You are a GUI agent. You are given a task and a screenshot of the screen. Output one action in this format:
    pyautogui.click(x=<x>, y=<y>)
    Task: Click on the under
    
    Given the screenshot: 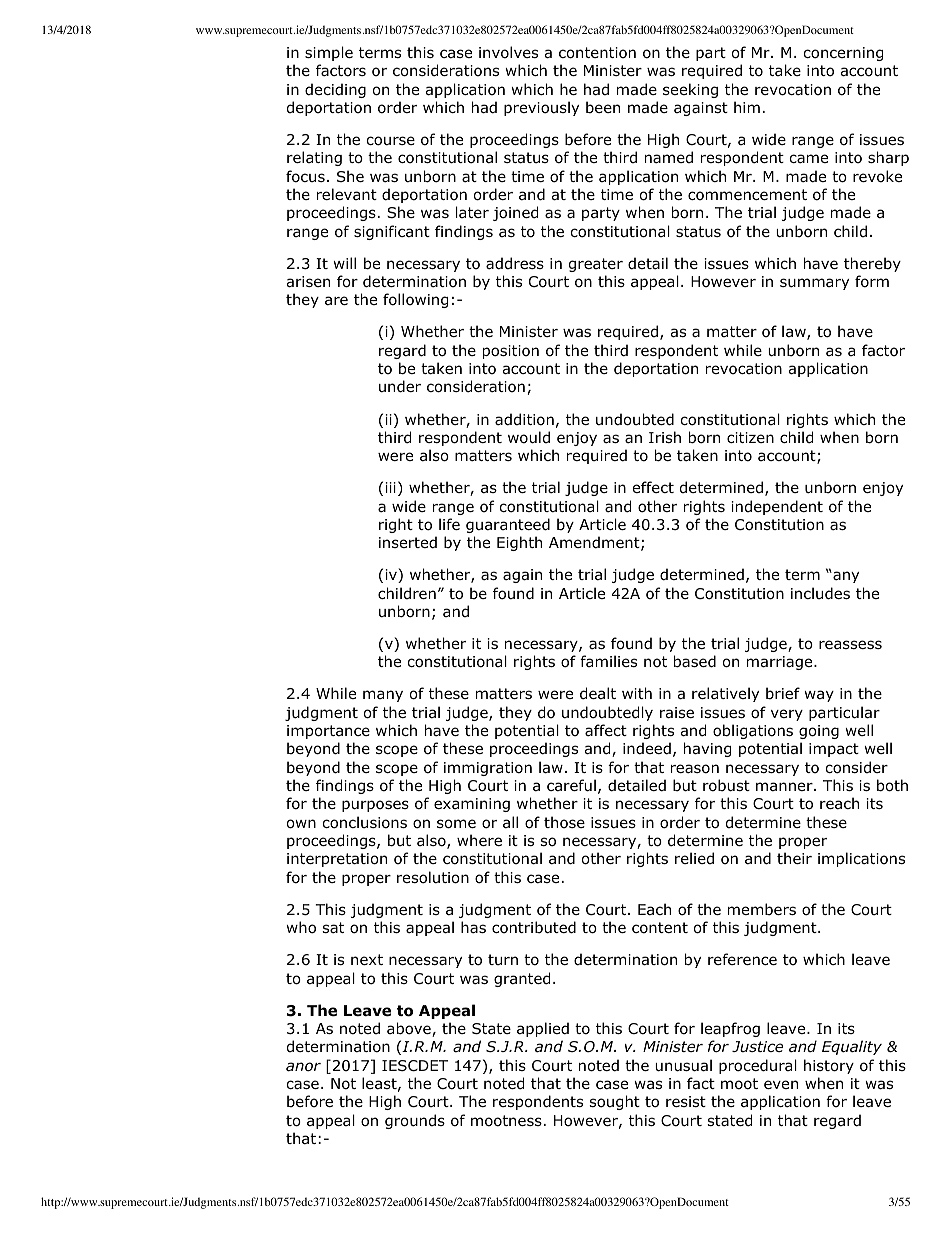 What is the action you would take?
    pyautogui.click(x=400, y=386)
